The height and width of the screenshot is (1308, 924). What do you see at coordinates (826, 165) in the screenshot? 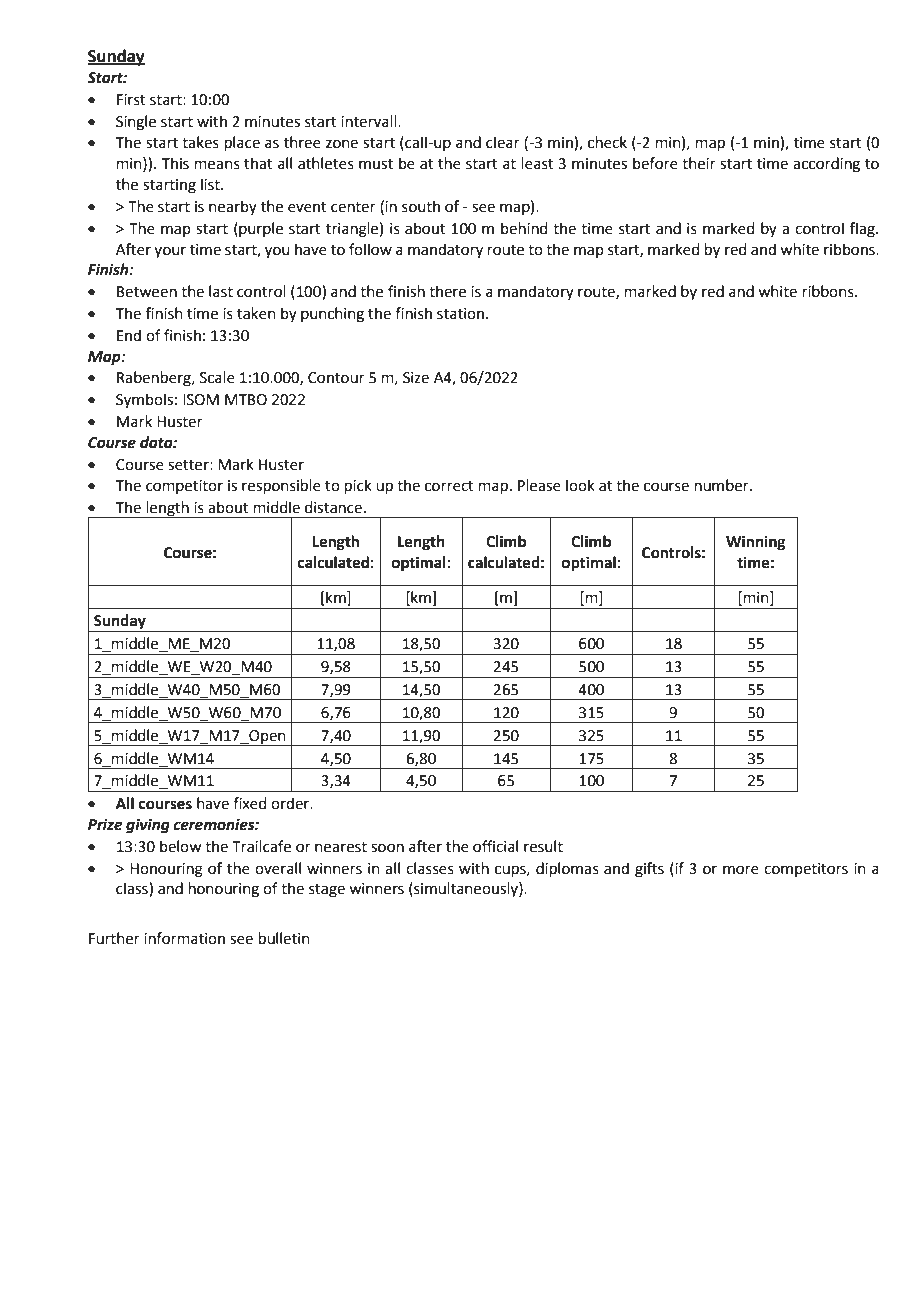
I see `according` at bounding box center [826, 165].
